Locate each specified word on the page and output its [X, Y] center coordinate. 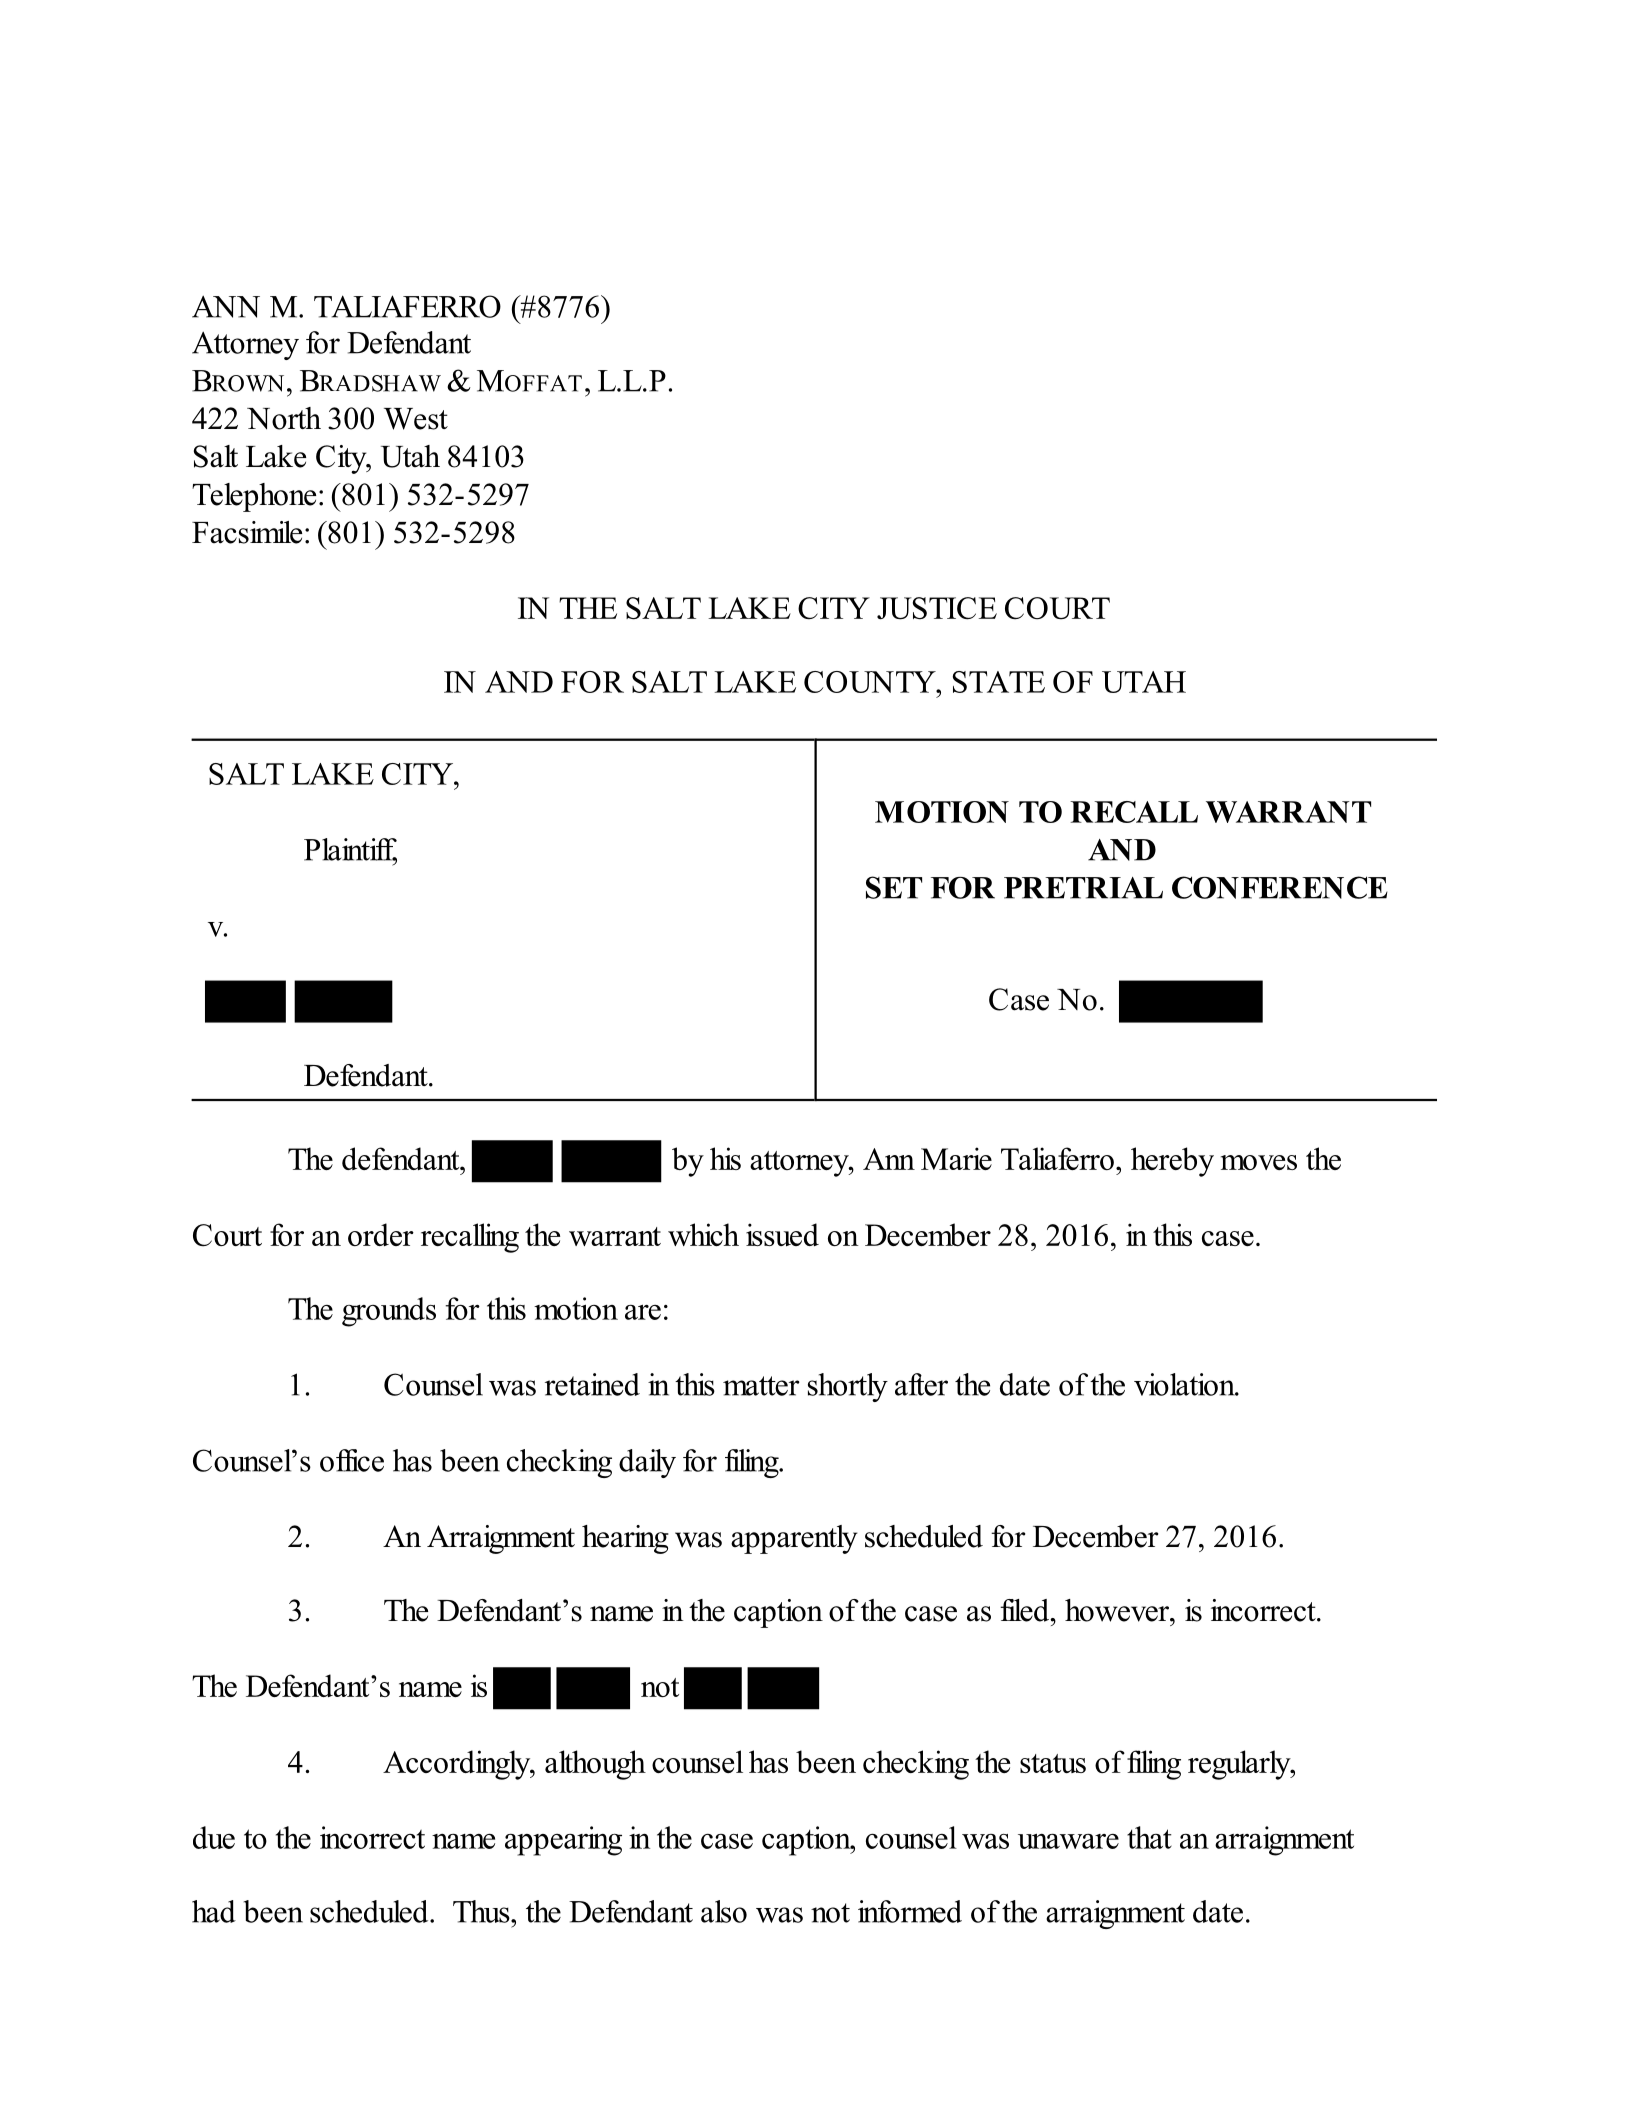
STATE [998, 682]
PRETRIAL [1083, 888]
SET [894, 887]
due [214, 1837]
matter [761, 1386]
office [352, 1460]
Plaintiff [350, 850]
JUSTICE [937, 608]
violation [1185, 1384]
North [284, 418]
